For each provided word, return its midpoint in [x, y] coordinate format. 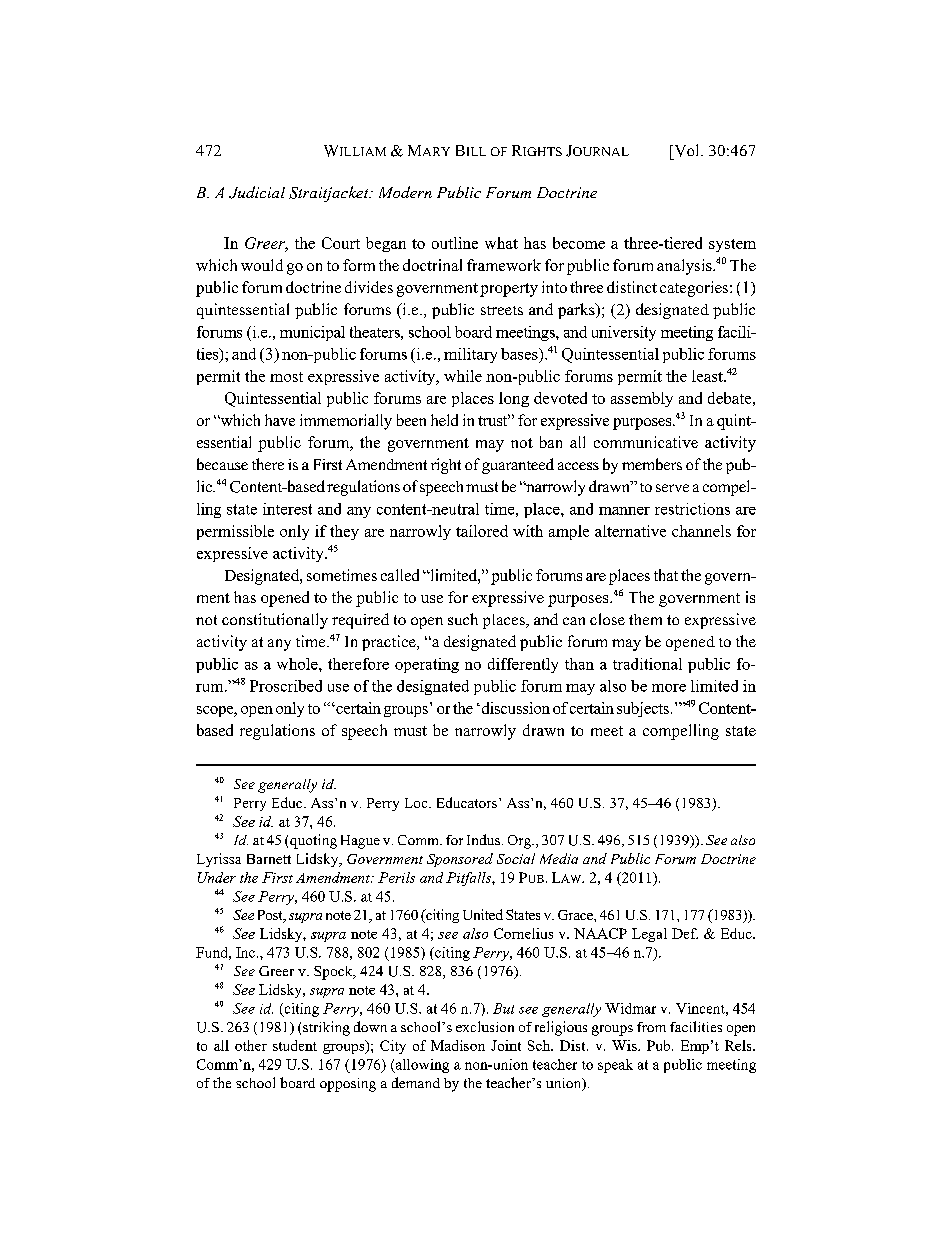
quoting [313, 841]
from [651, 1027]
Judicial [257, 192]
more [669, 688]
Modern [405, 192]
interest [287, 509]
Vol [687, 150]
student [295, 1045]
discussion [514, 708]
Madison [458, 1045]
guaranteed [518, 466]
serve [672, 488]
